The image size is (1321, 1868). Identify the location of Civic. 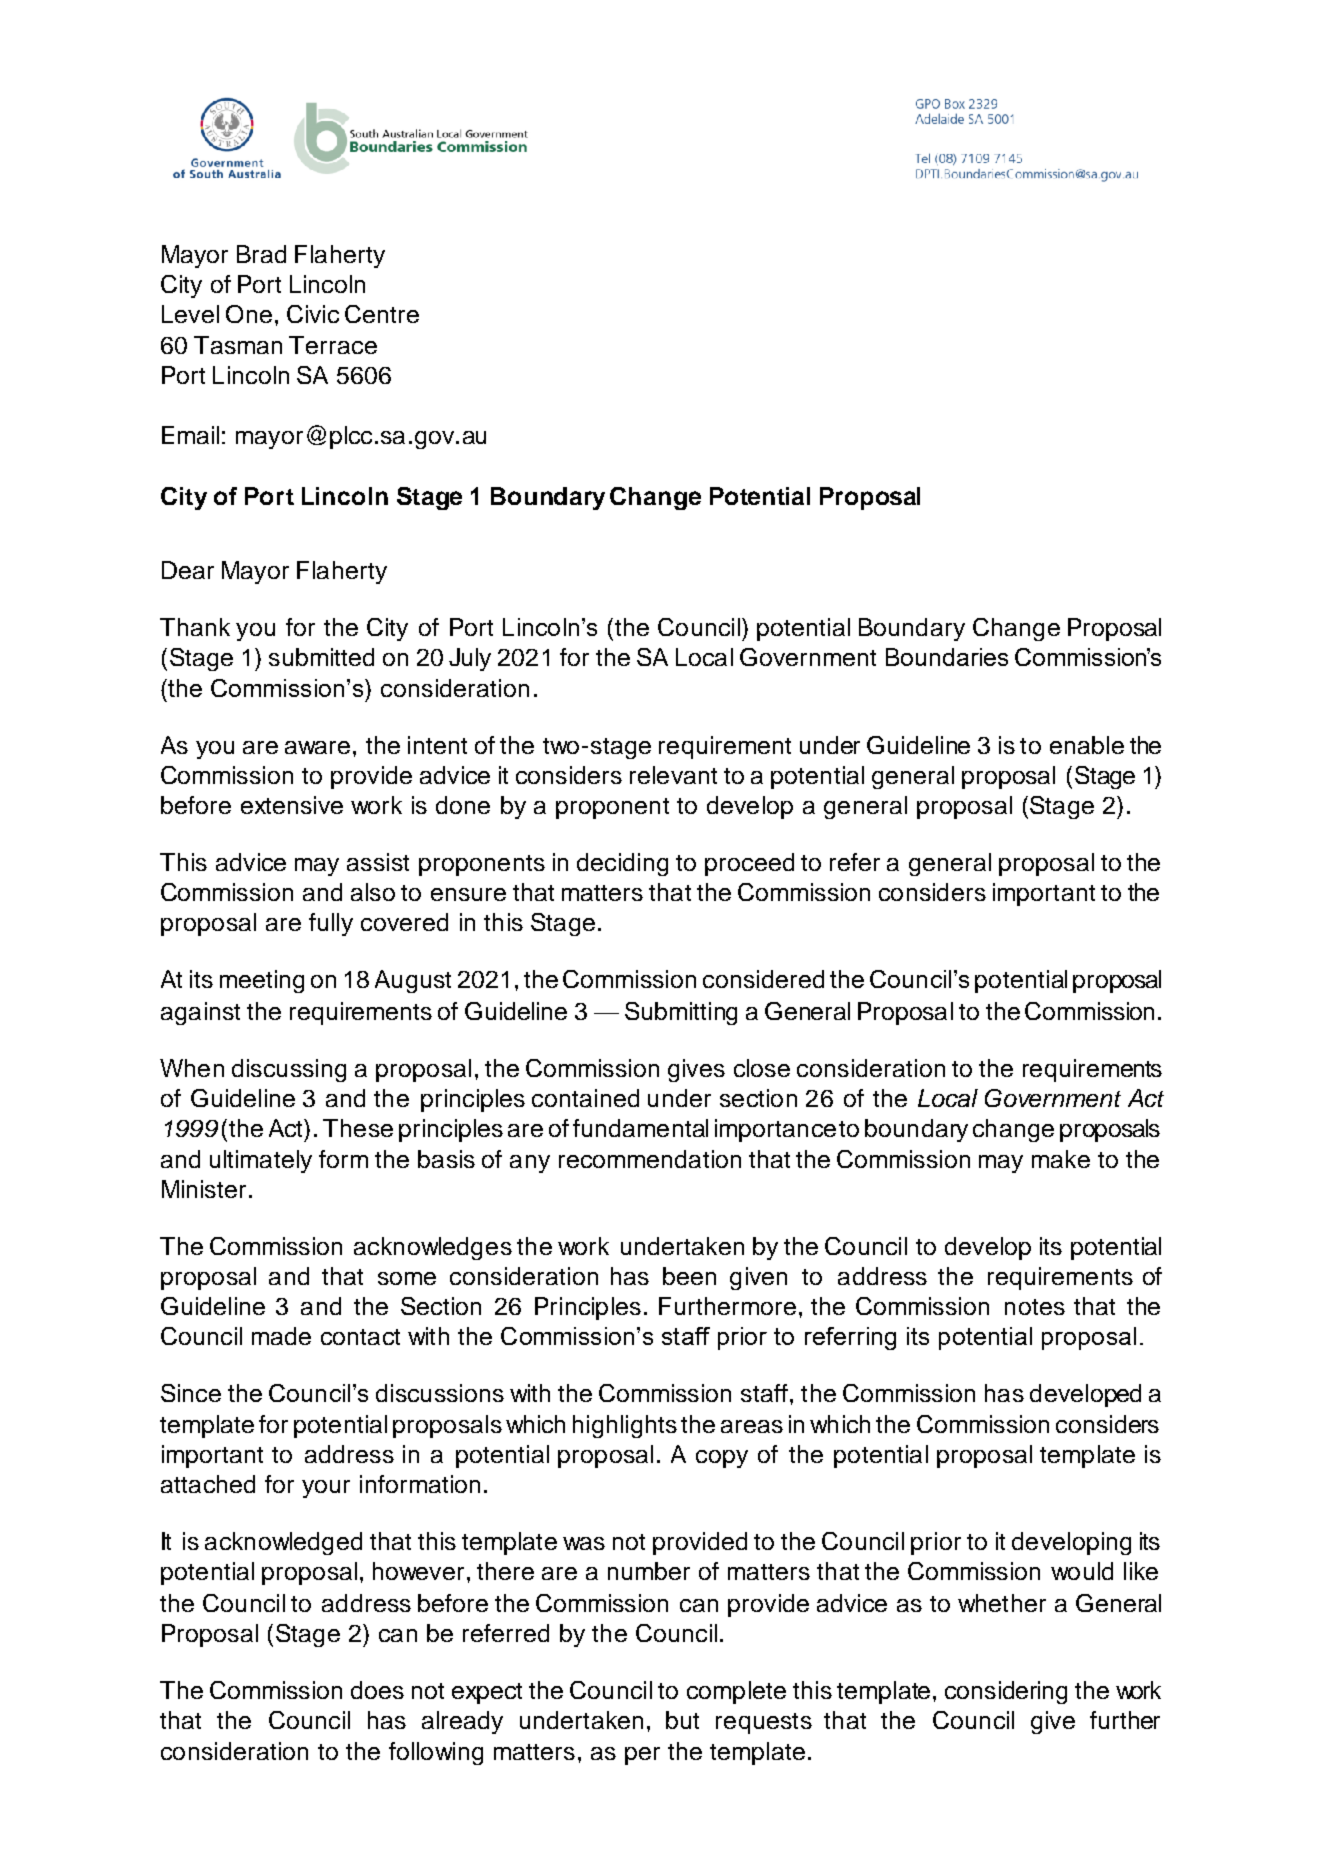
(313, 314).
